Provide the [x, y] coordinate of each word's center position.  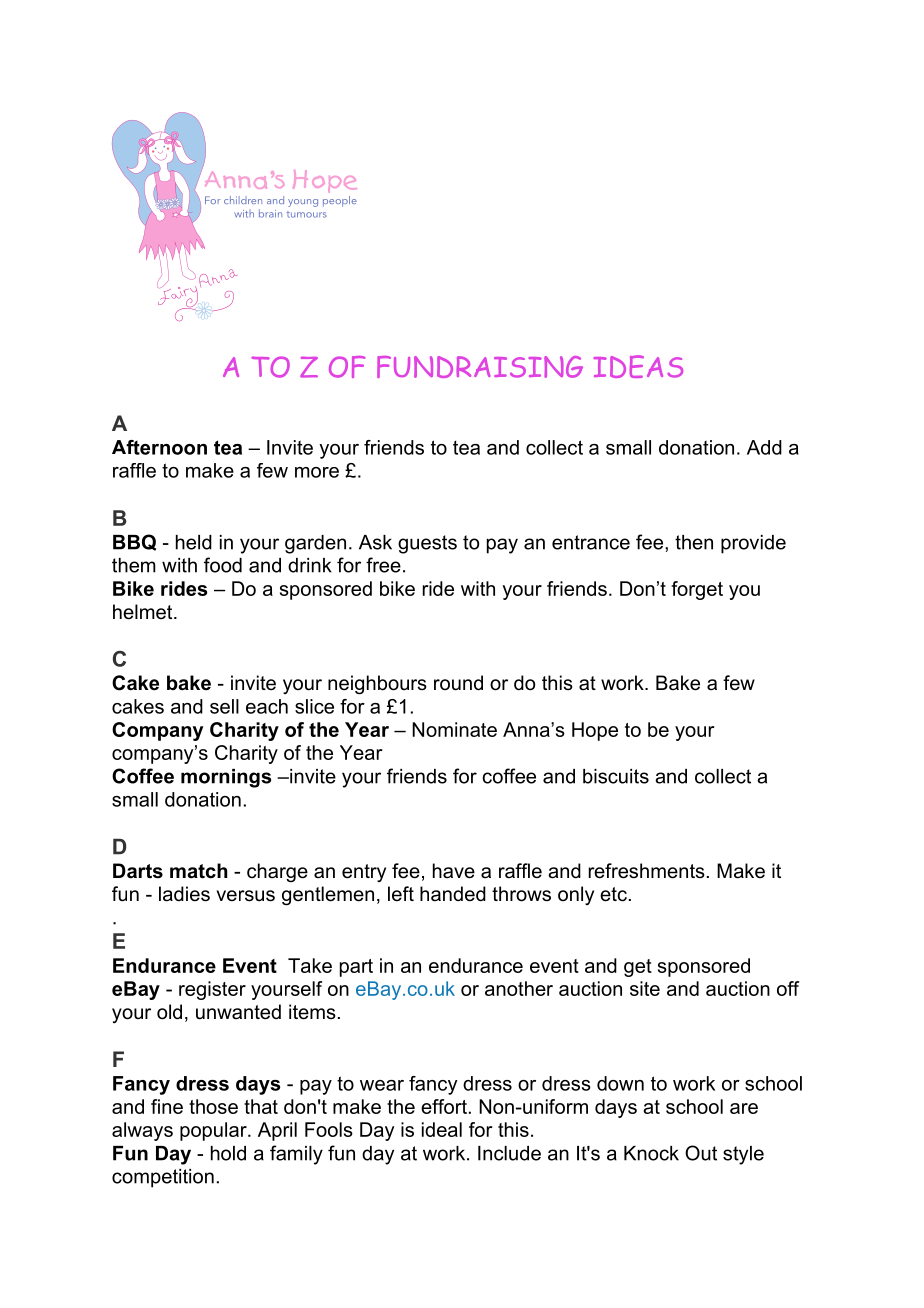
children [243, 200]
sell [224, 706]
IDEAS [638, 366]
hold [228, 1153]
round [458, 683]
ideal [442, 1129]
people [340, 201]
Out [701, 1153]
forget [697, 590]
